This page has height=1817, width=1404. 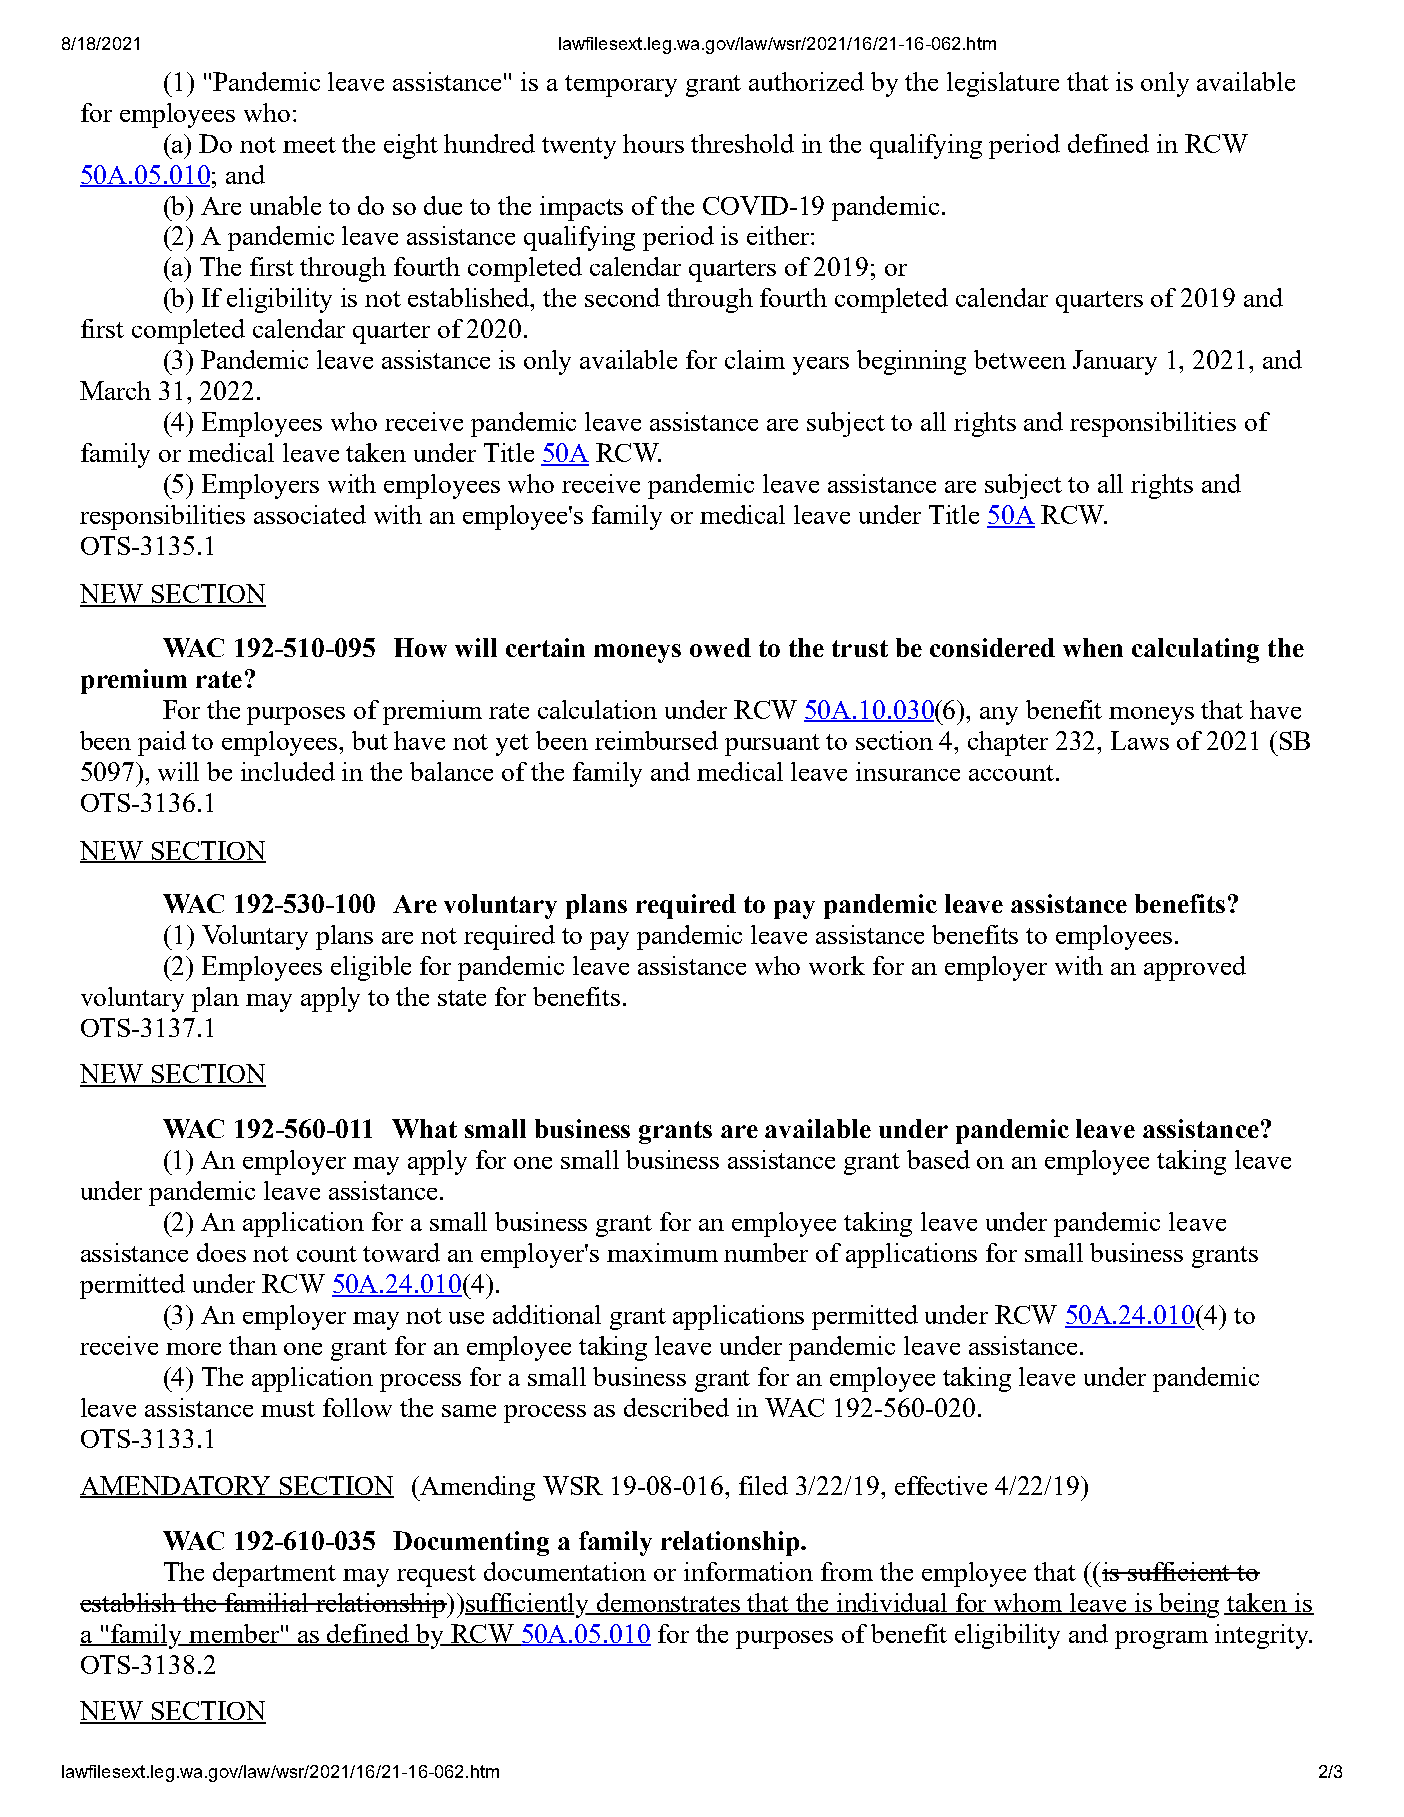 What do you see at coordinates (288, 771) in the page?
I see `included` at bounding box center [288, 771].
